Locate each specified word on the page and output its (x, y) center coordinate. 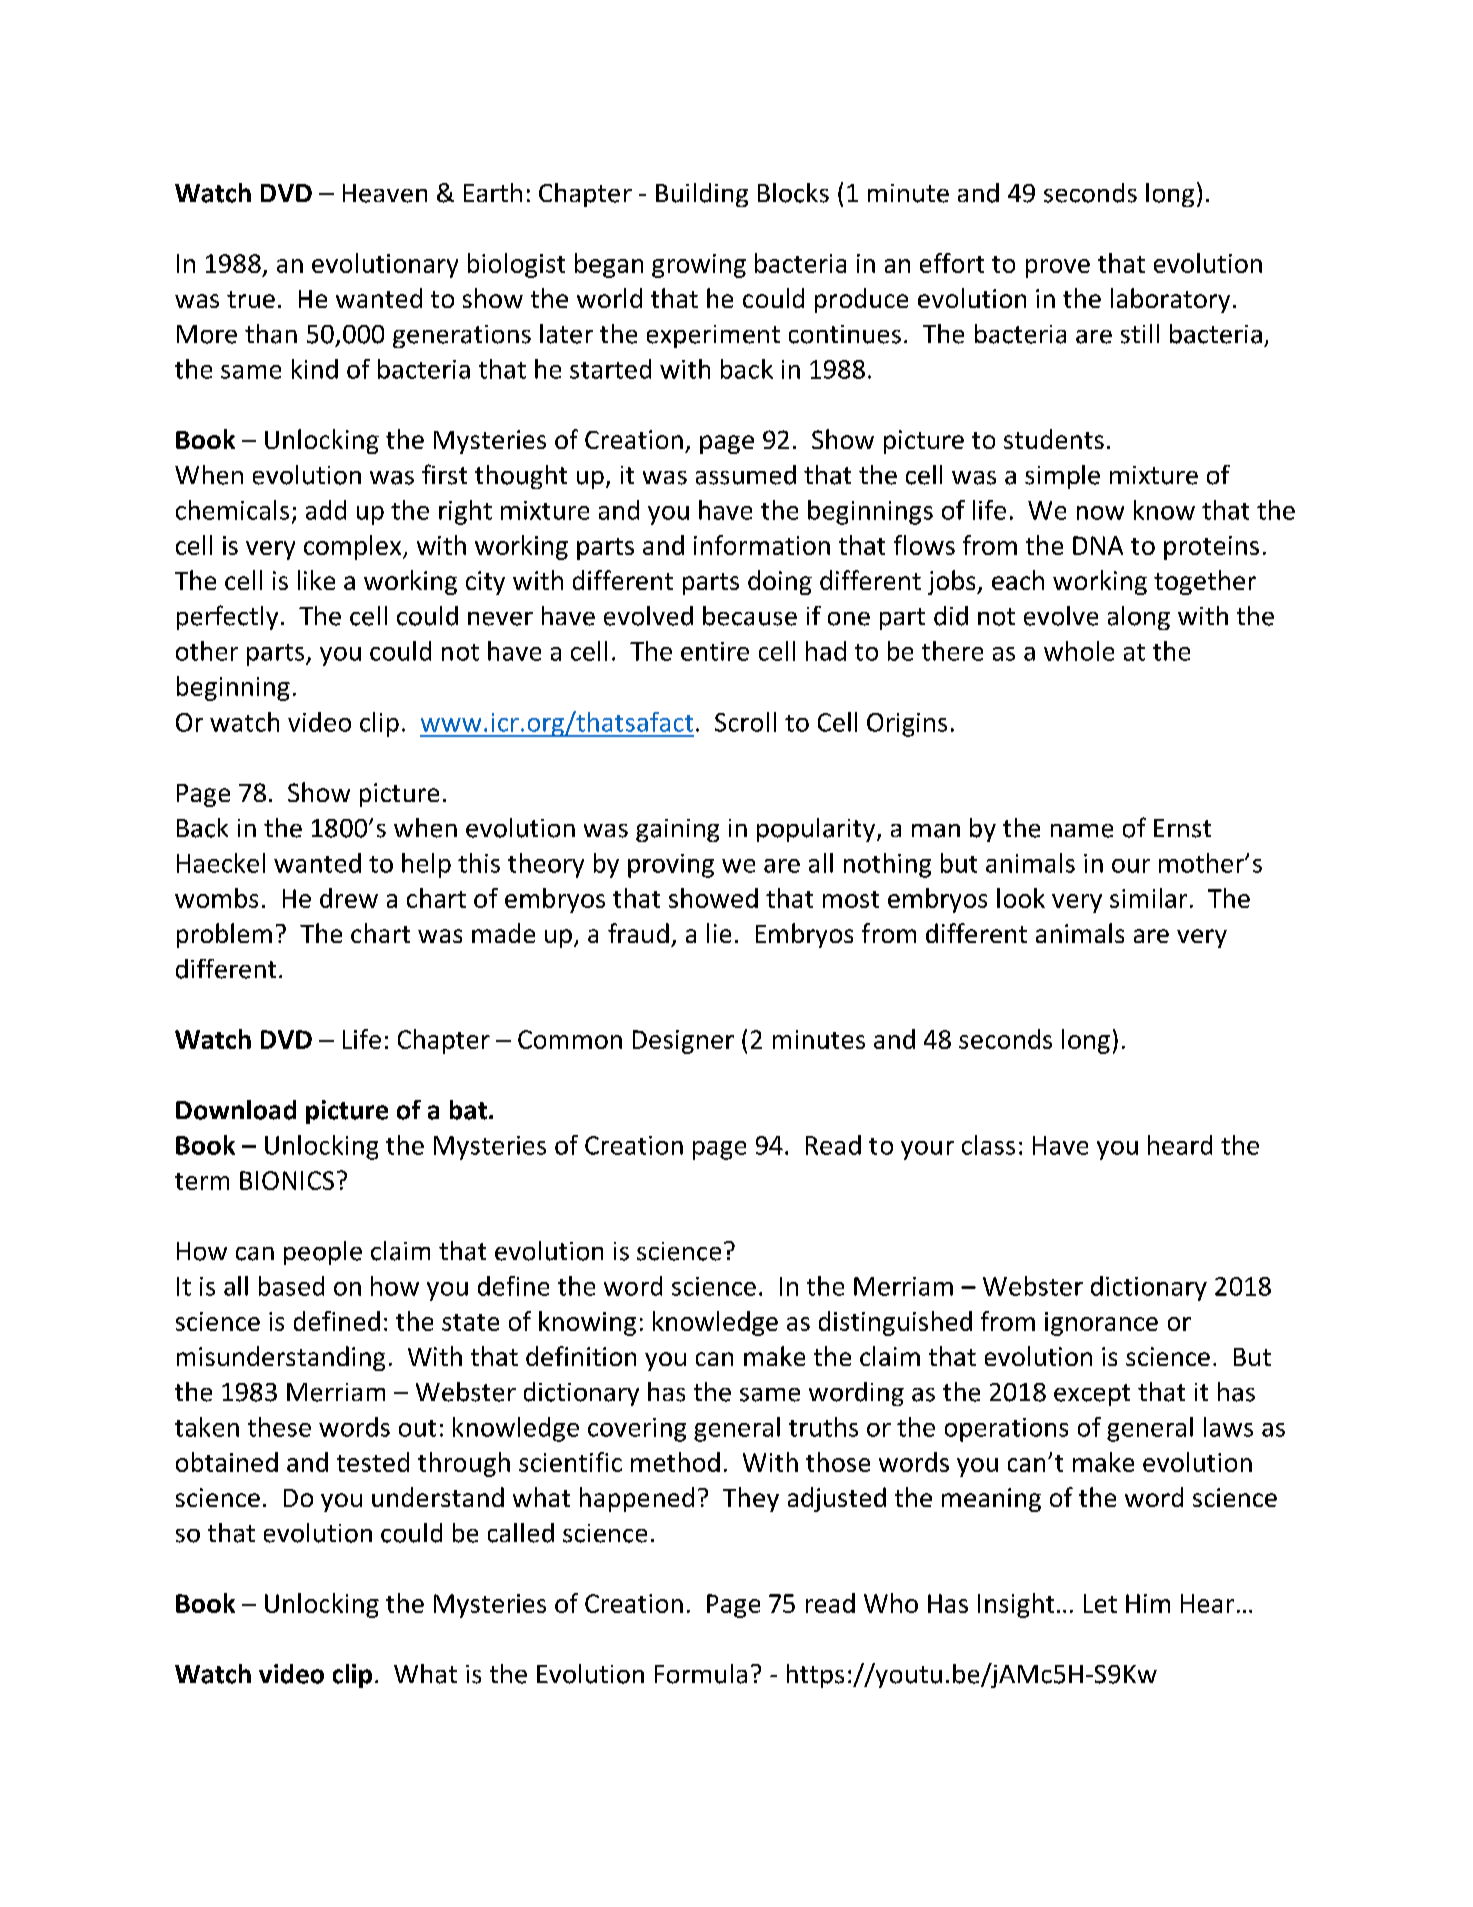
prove (1058, 268)
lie (719, 933)
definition (581, 1356)
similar (1148, 898)
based (291, 1286)
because (750, 616)
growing (699, 266)
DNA (1098, 545)
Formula (701, 1674)
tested (373, 1462)
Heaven (385, 193)
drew (349, 898)
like (316, 580)
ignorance (1101, 1324)
